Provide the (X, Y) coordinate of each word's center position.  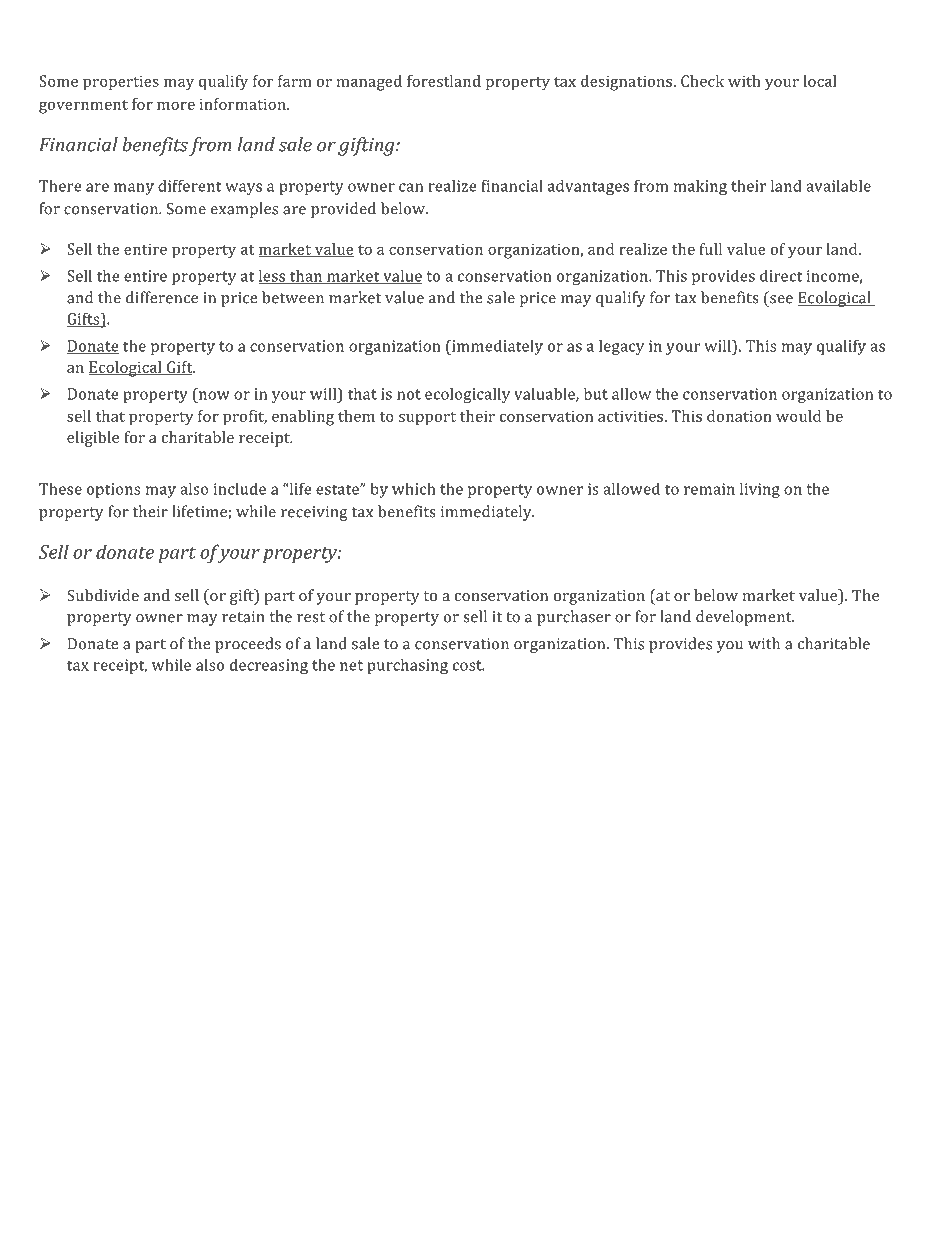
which (414, 488)
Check (702, 81)
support (427, 419)
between (293, 297)
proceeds (248, 645)
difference (162, 297)
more (176, 105)
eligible (93, 439)
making (700, 187)
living (760, 490)
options (113, 490)
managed (369, 83)
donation (739, 416)
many (134, 189)
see (781, 299)
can (411, 187)
